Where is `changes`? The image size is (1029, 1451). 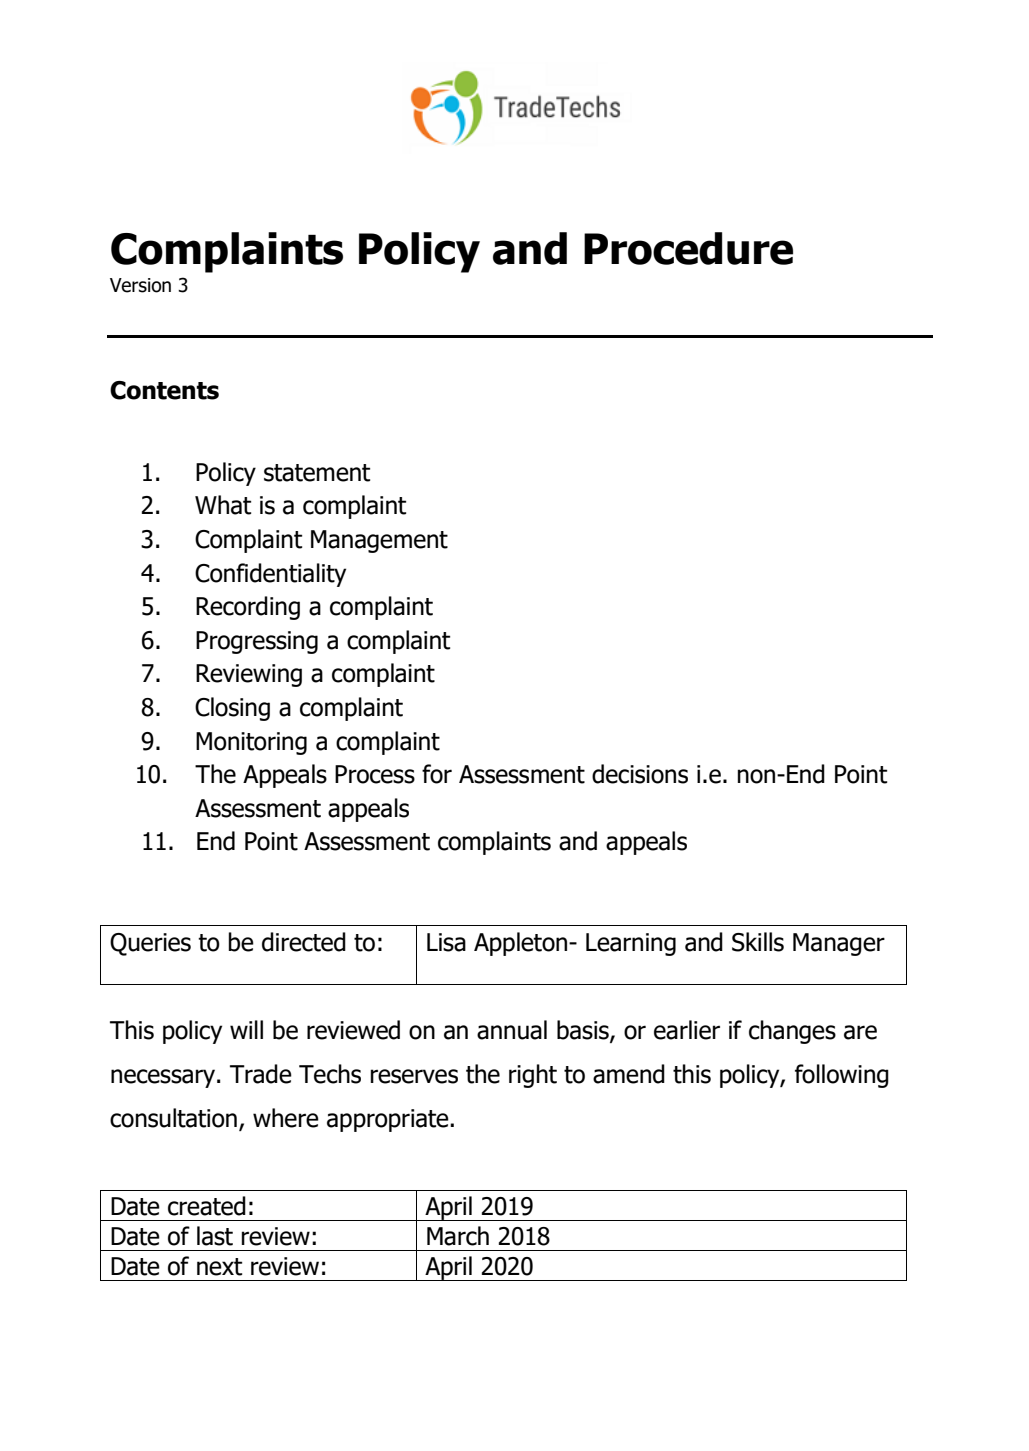 changes is located at coordinates (792, 1032).
